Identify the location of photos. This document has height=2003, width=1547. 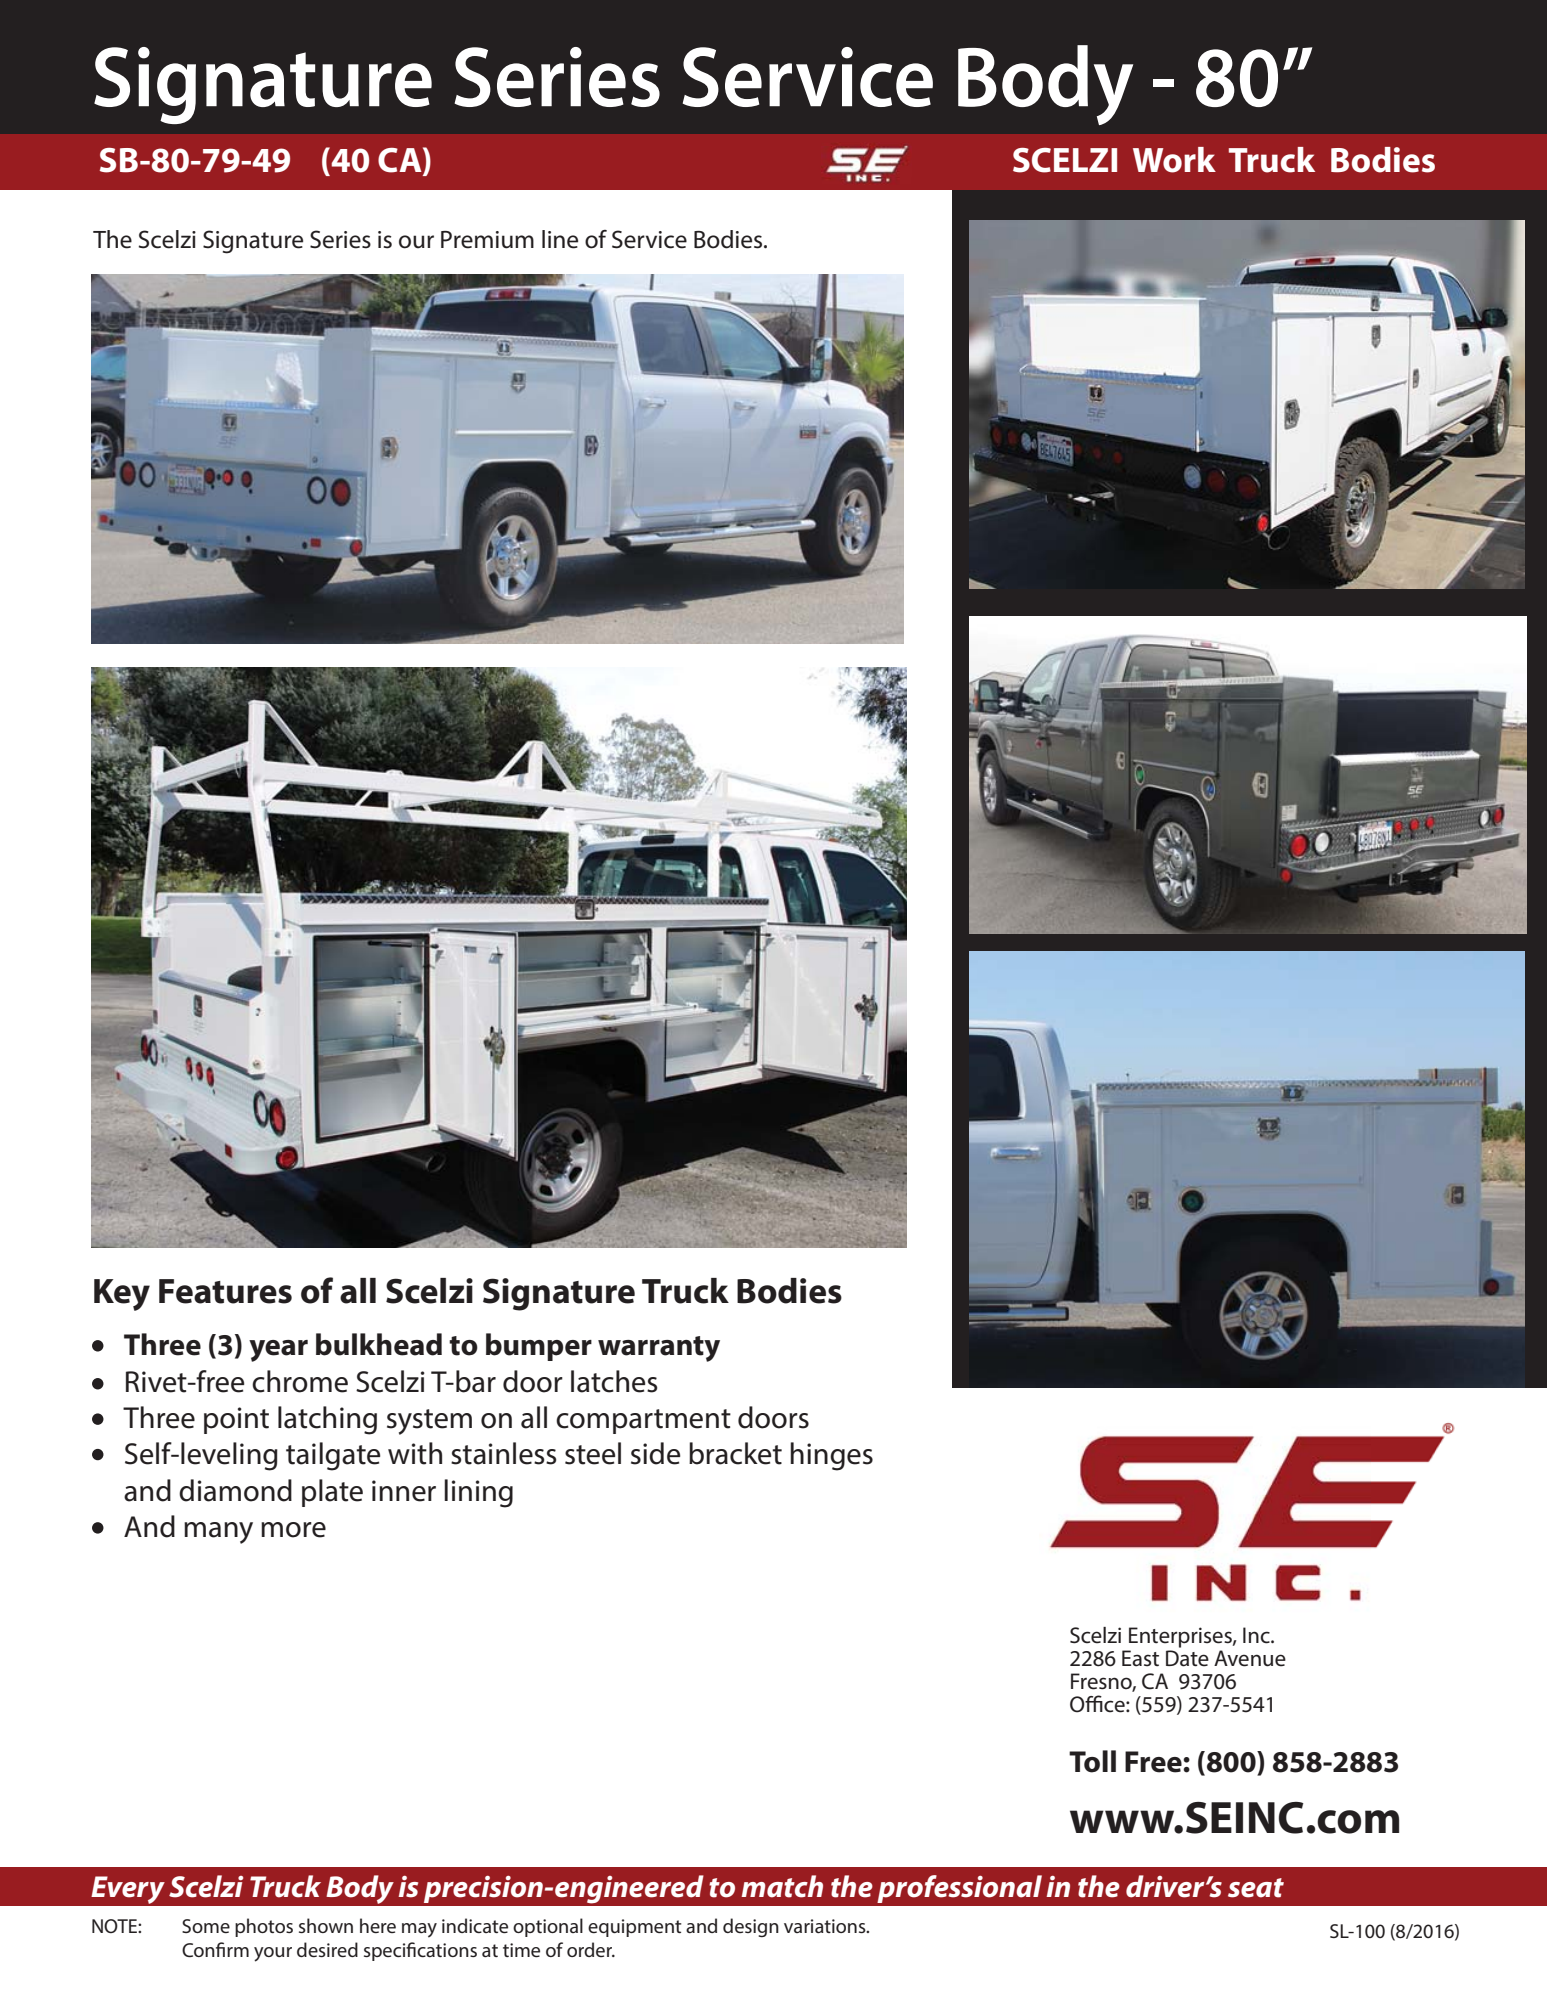
(264, 1927).
